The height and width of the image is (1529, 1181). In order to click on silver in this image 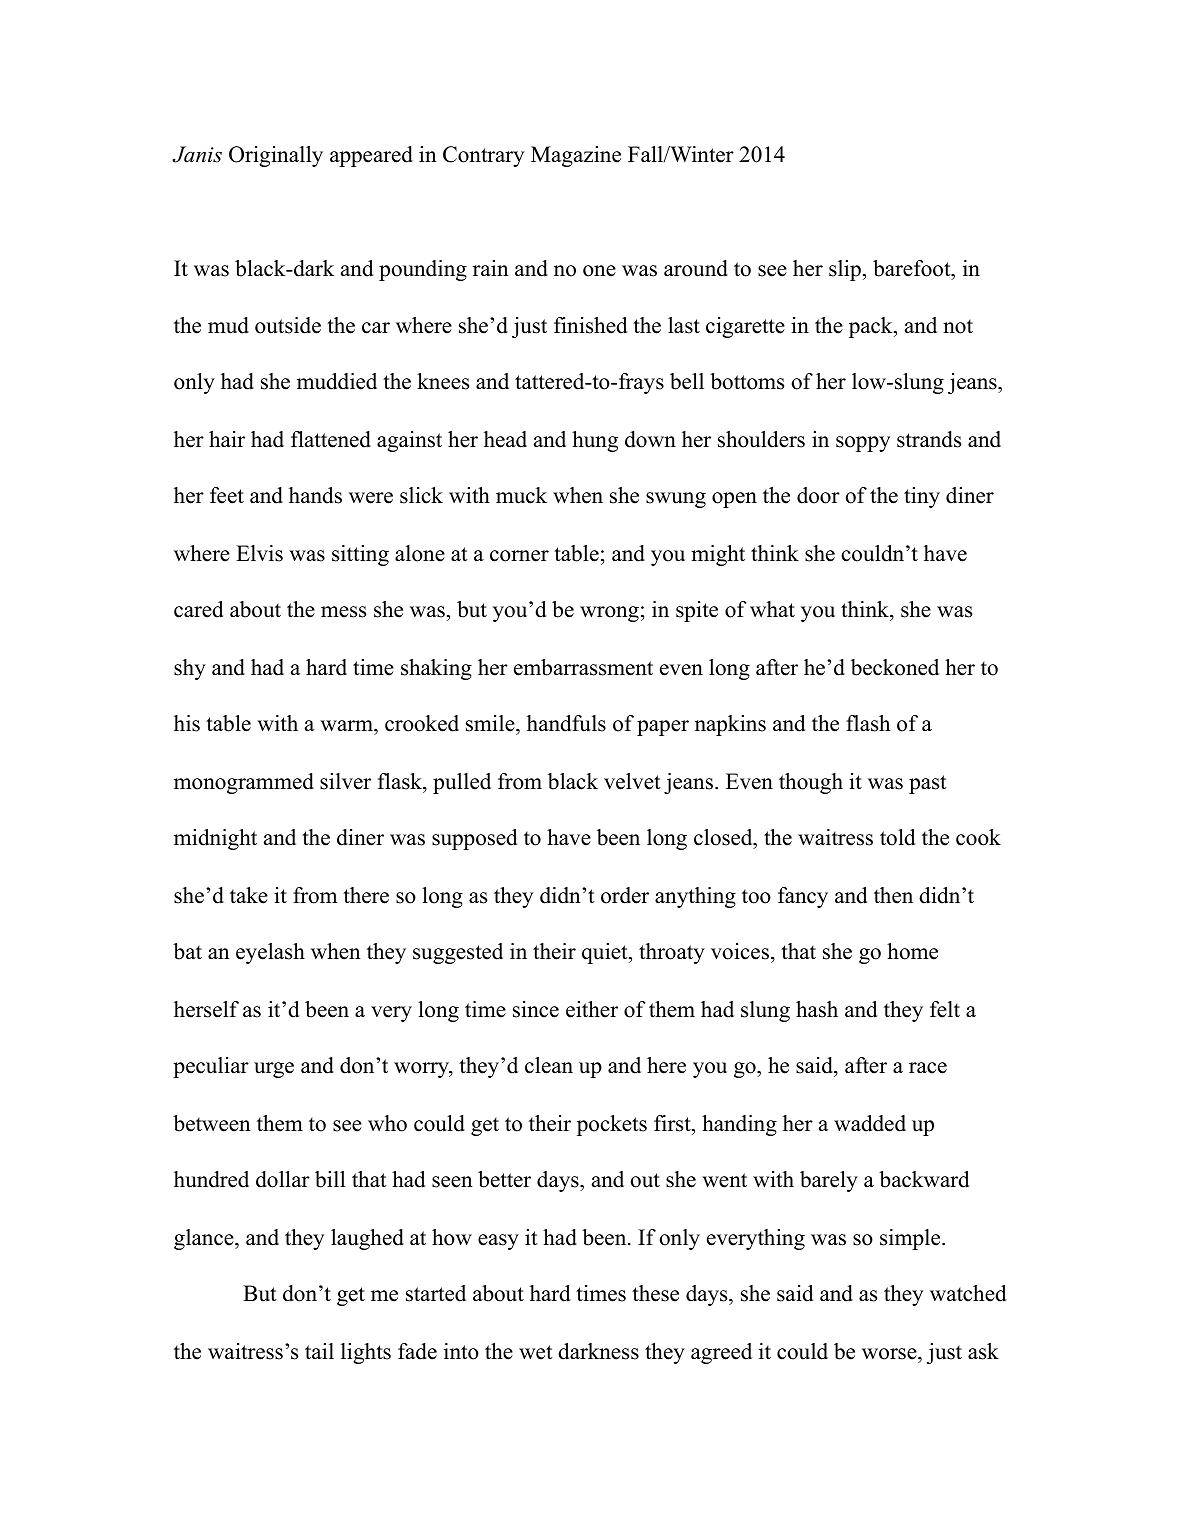, I will do `click(345, 781)`.
